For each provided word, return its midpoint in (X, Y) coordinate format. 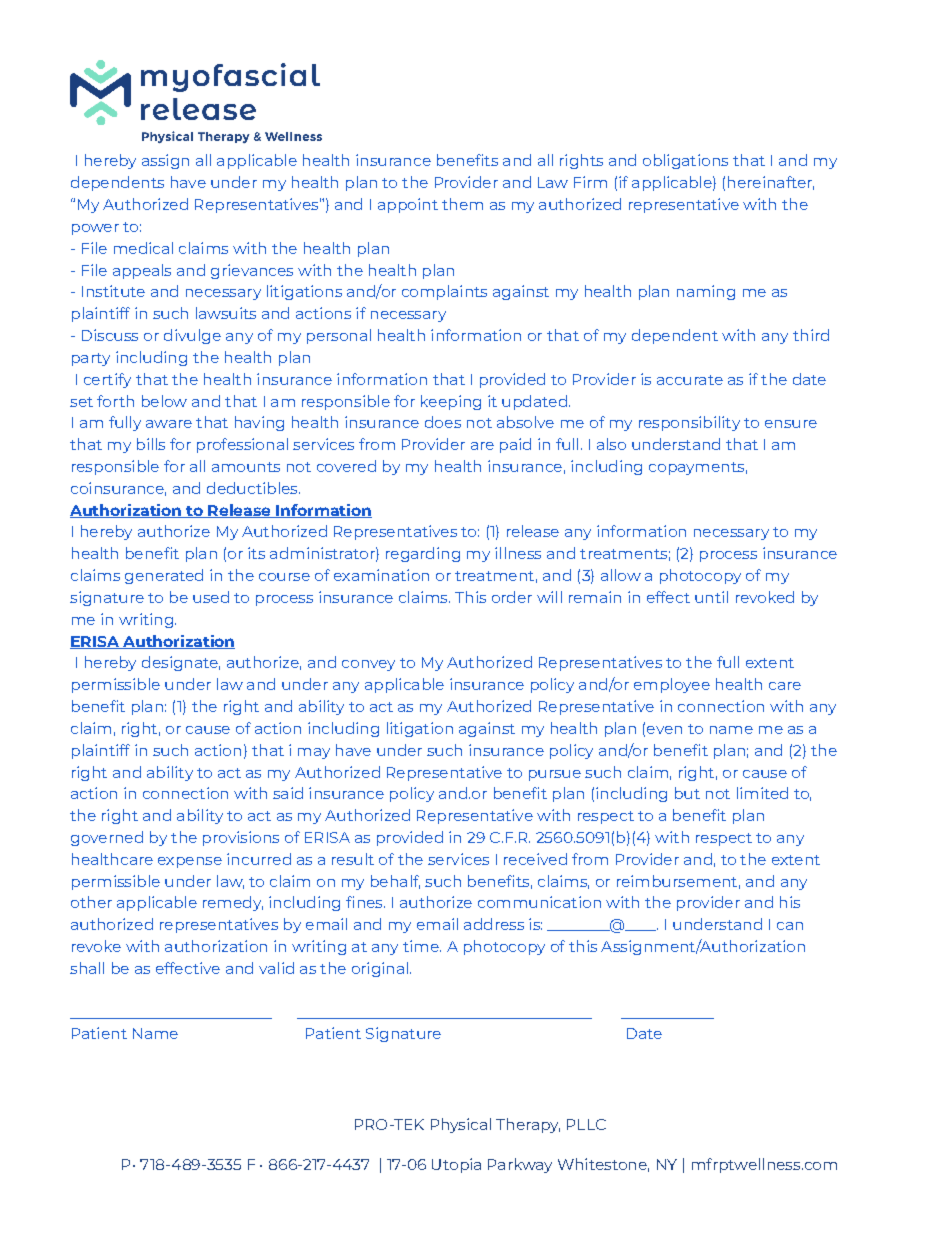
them (462, 204)
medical (143, 248)
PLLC (586, 1124)
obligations (685, 161)
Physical (461, 1125)
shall (87, 968)
